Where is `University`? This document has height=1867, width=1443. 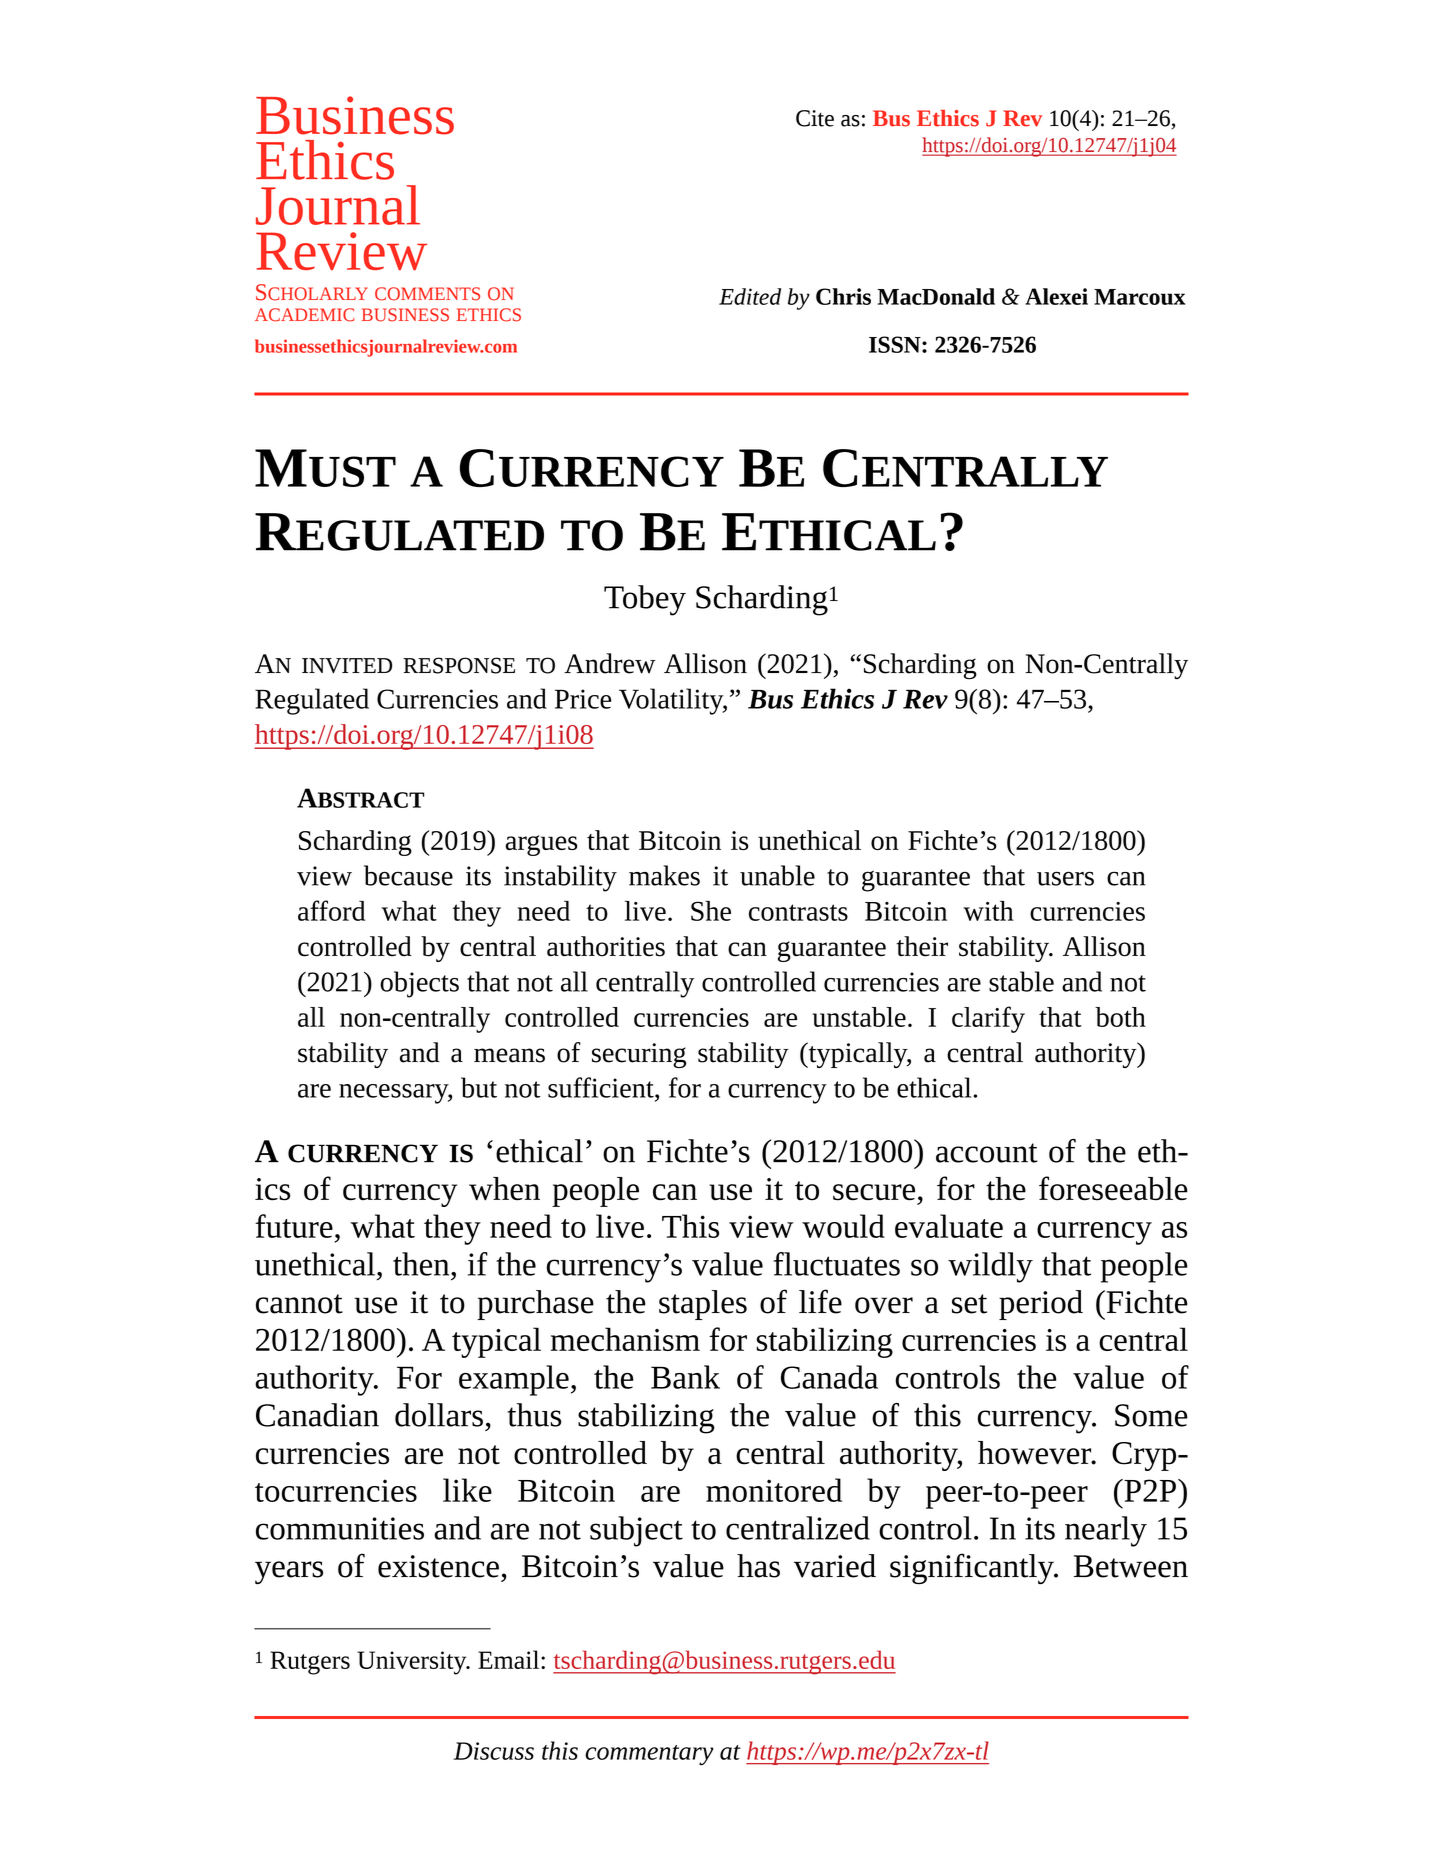
University is located at coordinates (413, 1663).
